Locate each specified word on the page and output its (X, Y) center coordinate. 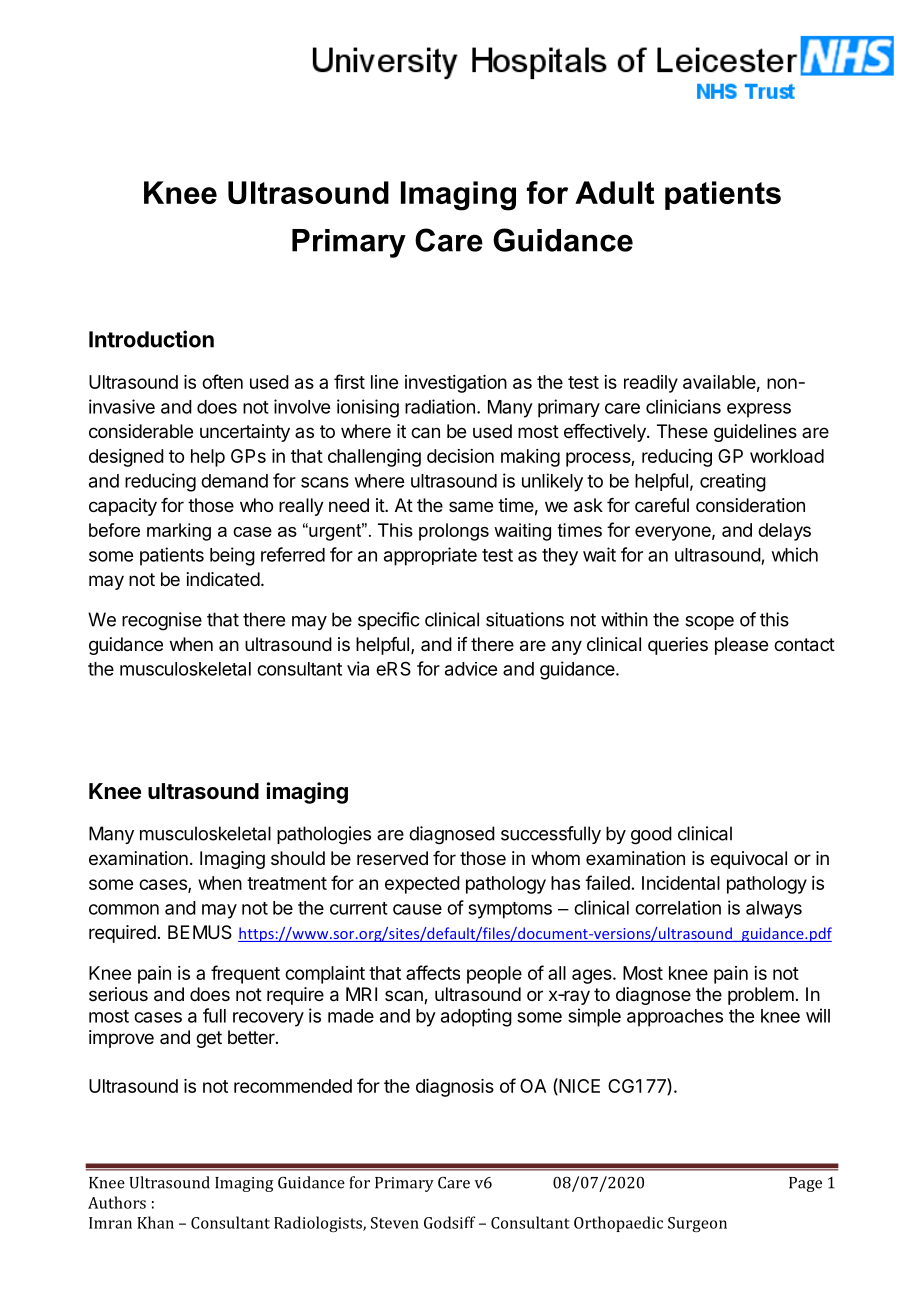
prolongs (454, 532)
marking (179, 532)
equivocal (748, 860)
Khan (155, 1222)
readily (651, 384)
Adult (614, 192)
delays (784, 532)
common (124, 909)
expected (422, 885)
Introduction (151, 339)
